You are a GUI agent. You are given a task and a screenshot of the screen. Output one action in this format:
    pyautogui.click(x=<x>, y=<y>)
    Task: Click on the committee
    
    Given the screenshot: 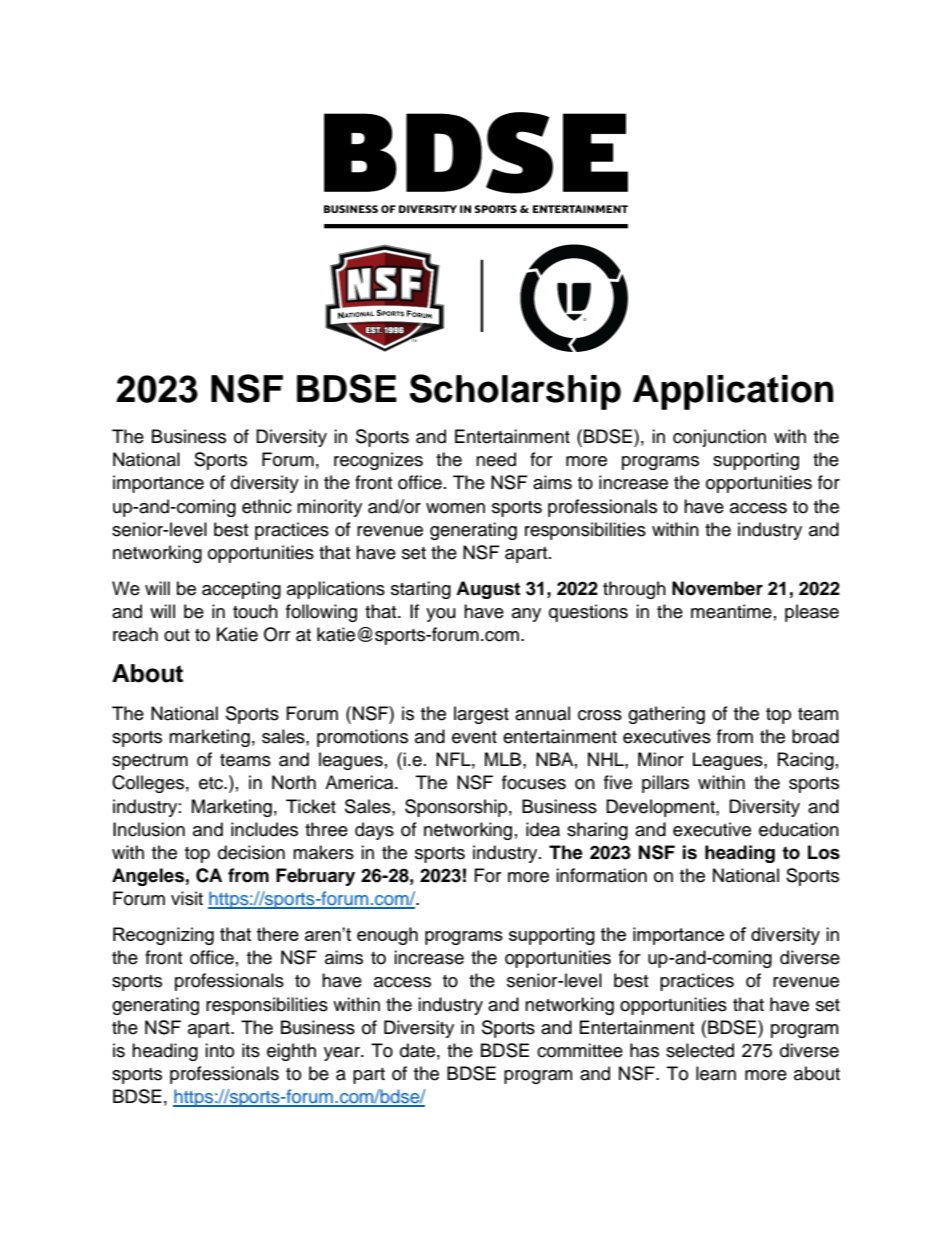 What is the action you would take?
    pyautogui.click(x=580, y=1050)
